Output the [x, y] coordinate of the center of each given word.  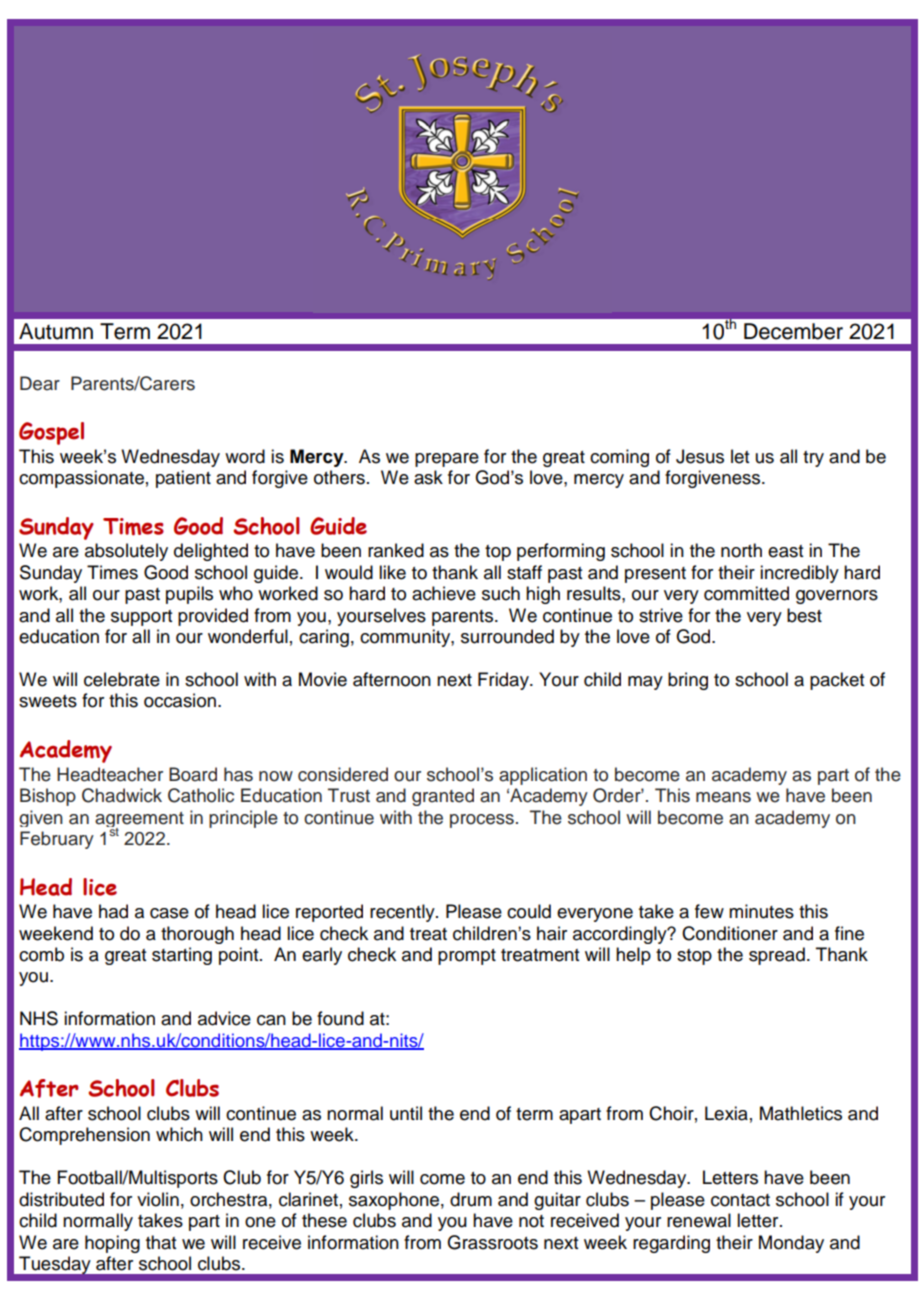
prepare [447, 460]
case [169, 913]
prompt [467, 957]
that [161, 1242]
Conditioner [730, 933]
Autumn [56, 331]
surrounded [507, 636]
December [793, 331]
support [141, 618]
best [804, 615]
